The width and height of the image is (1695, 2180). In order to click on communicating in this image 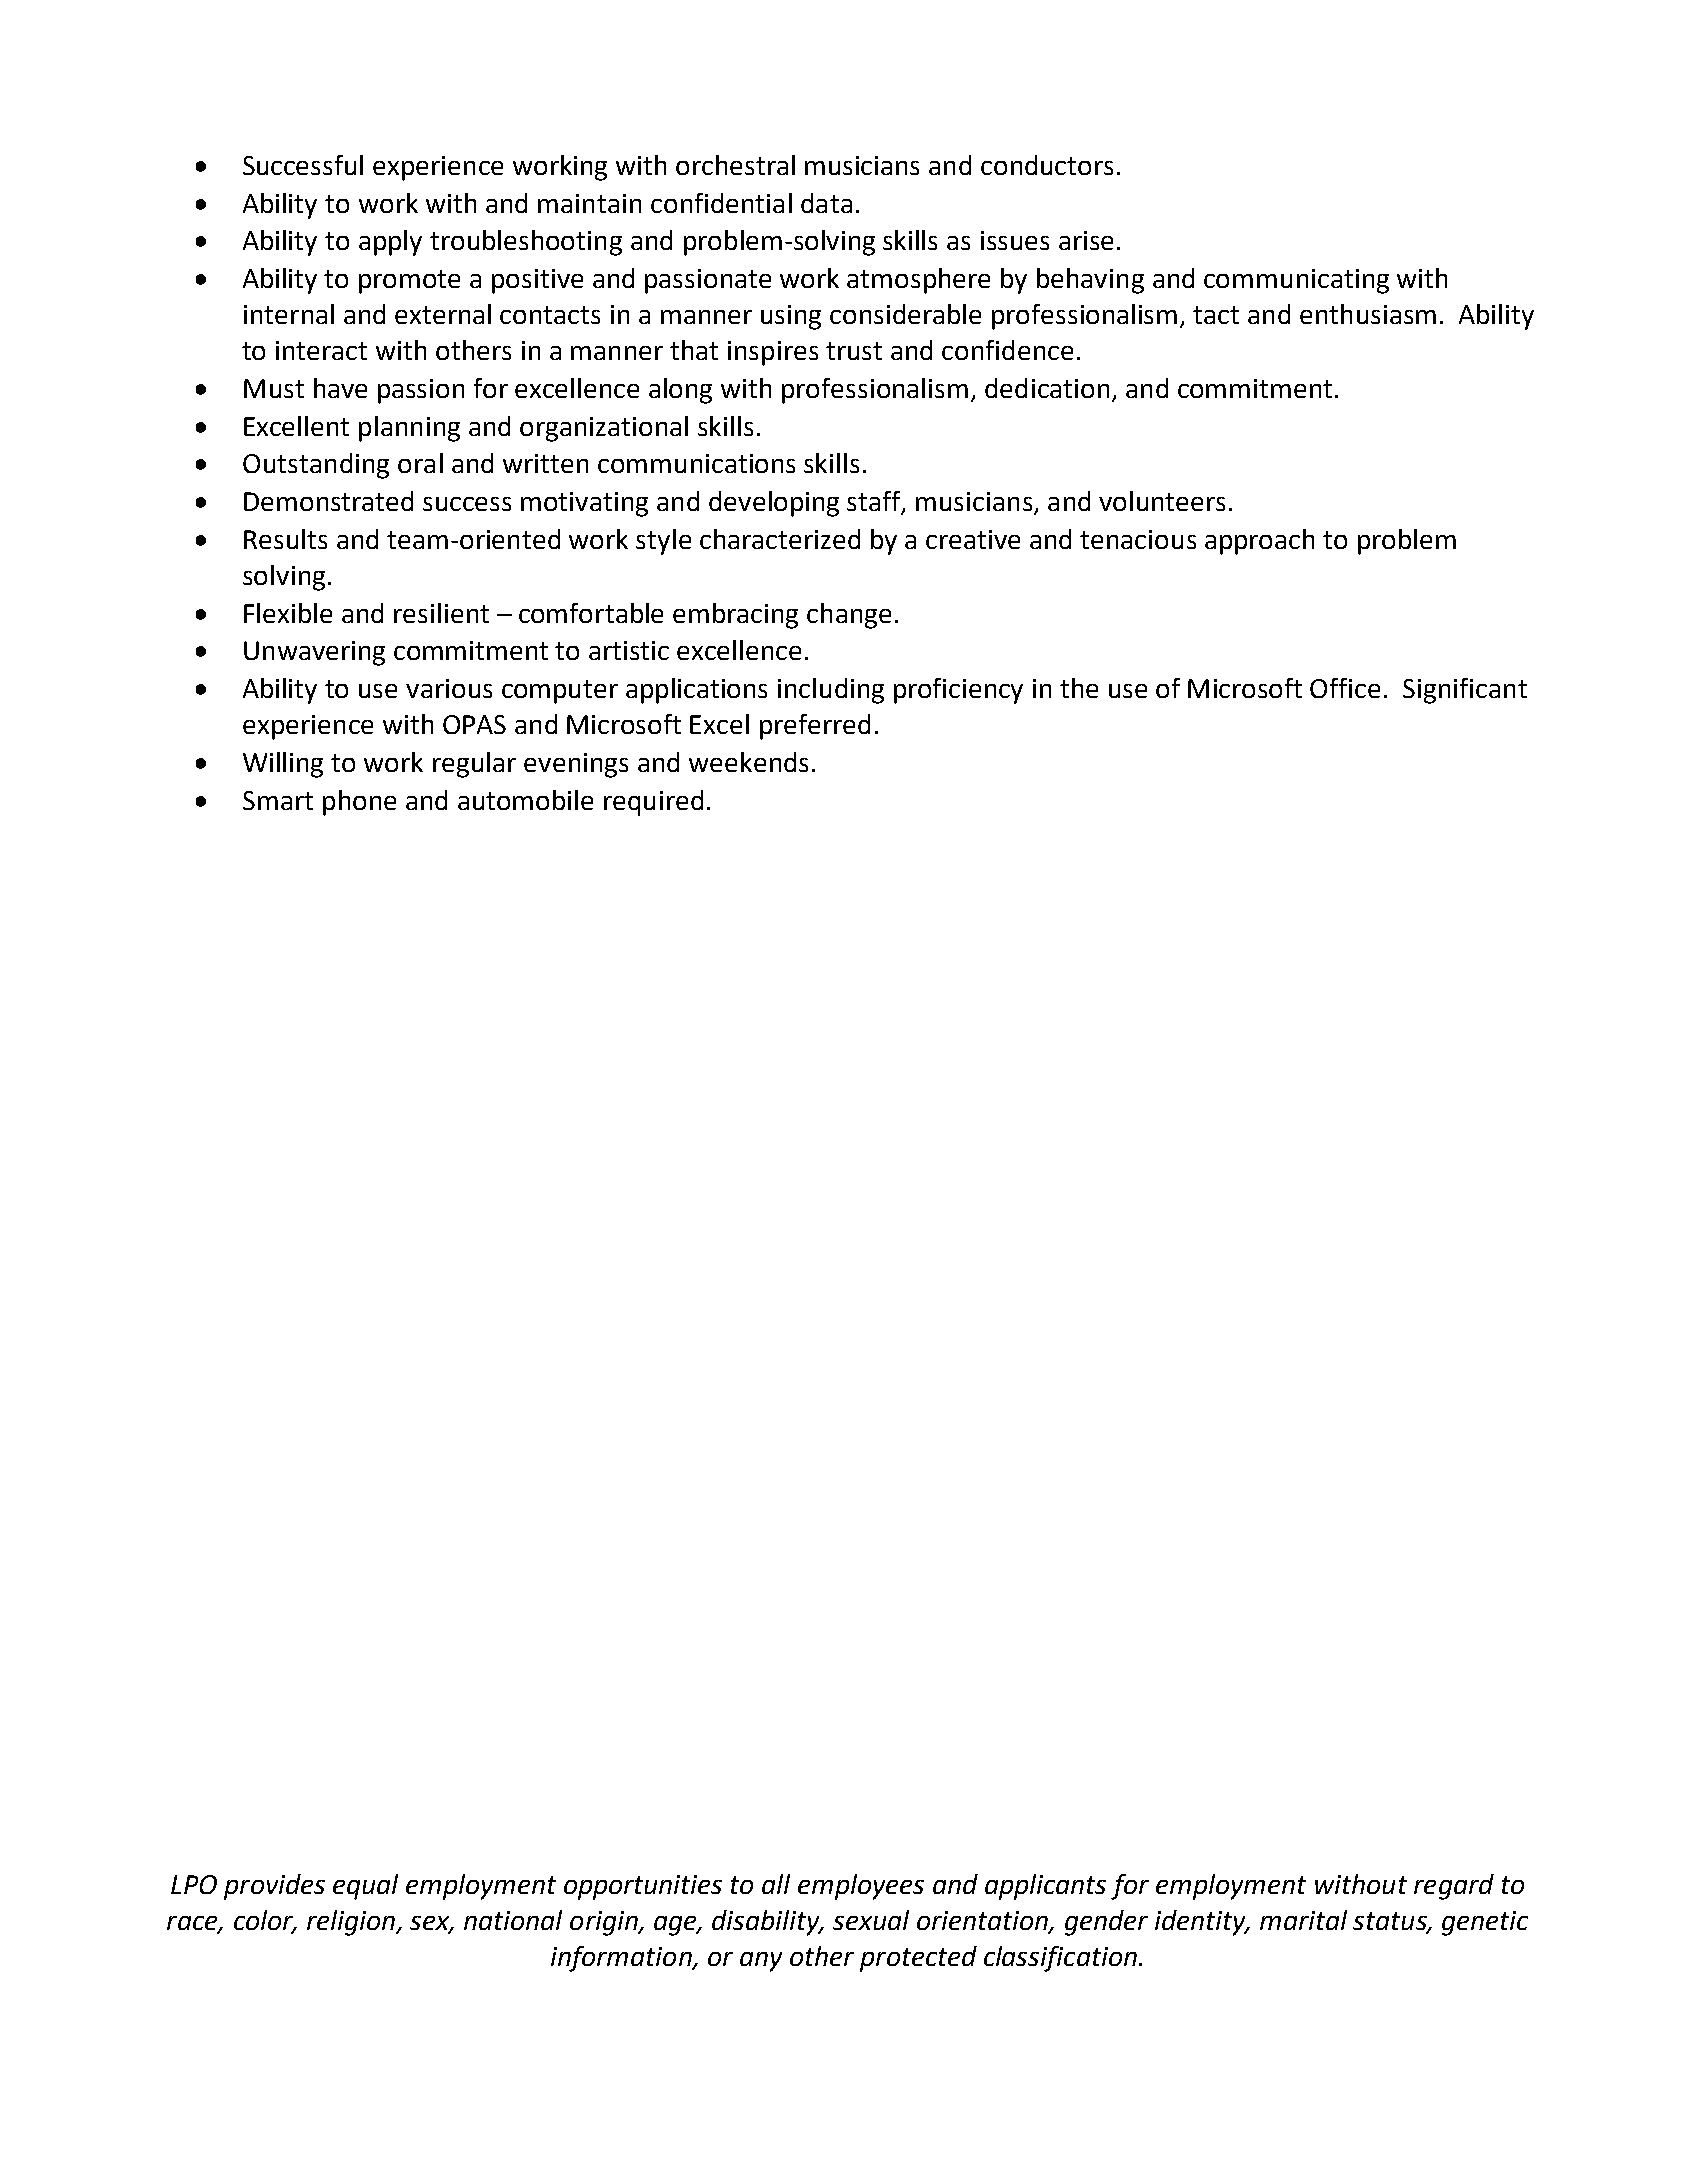, I will do `click(1296, 281)`.
